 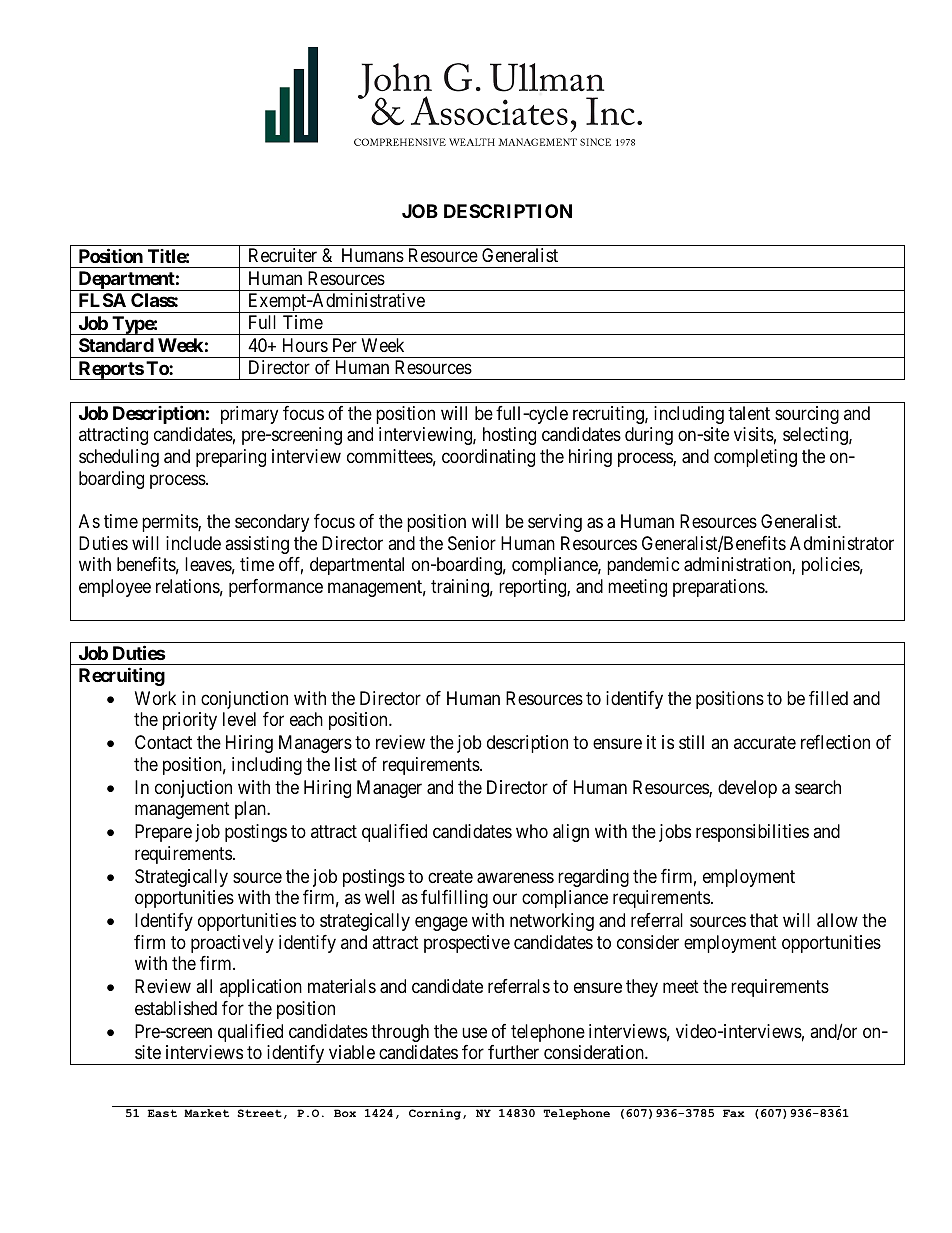 What do you see at coordinates (488, 458) in the screenshot?
I see `coordinating` at bounding box center [488, 458].
